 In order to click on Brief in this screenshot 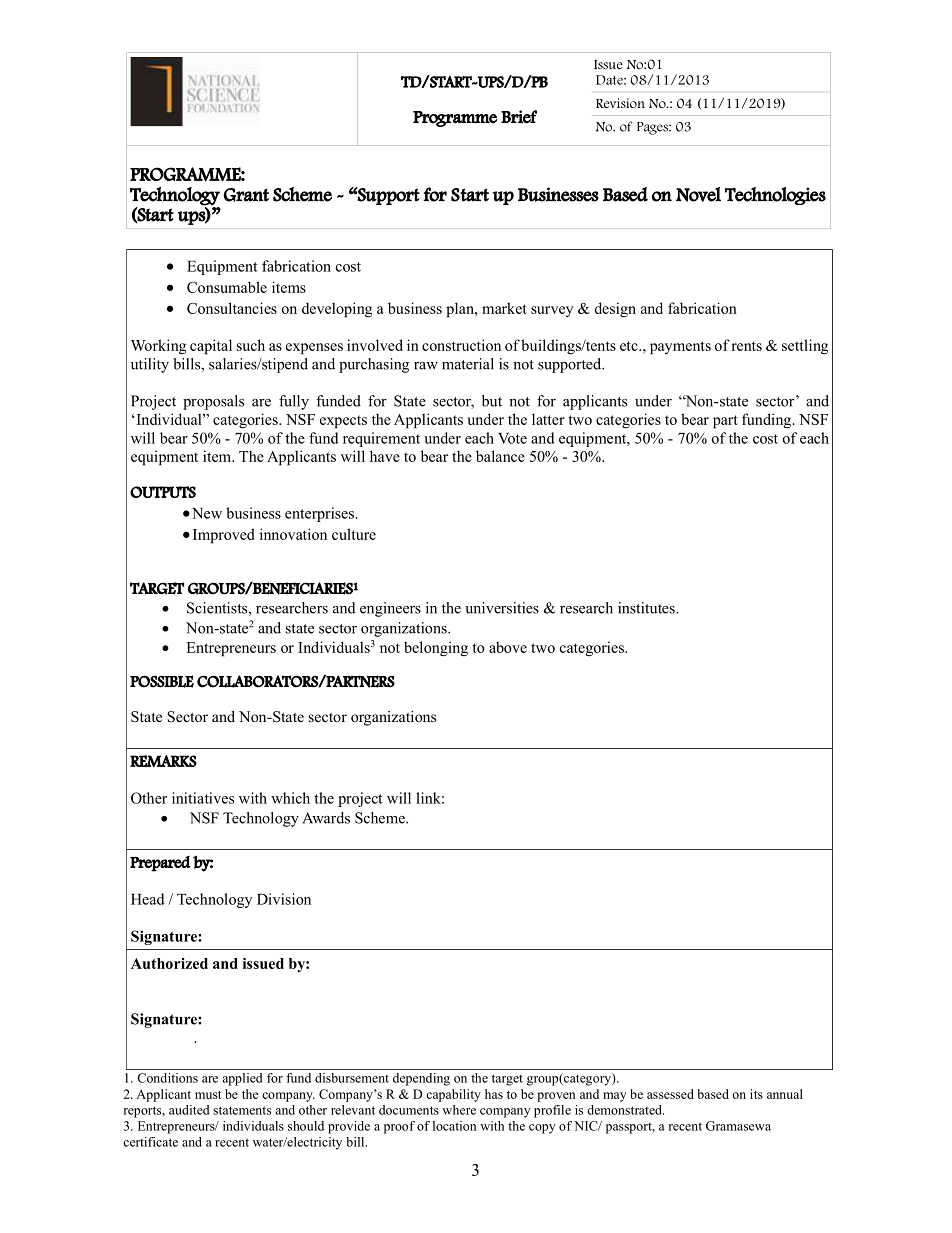, I will do `click(519, 117)`.
